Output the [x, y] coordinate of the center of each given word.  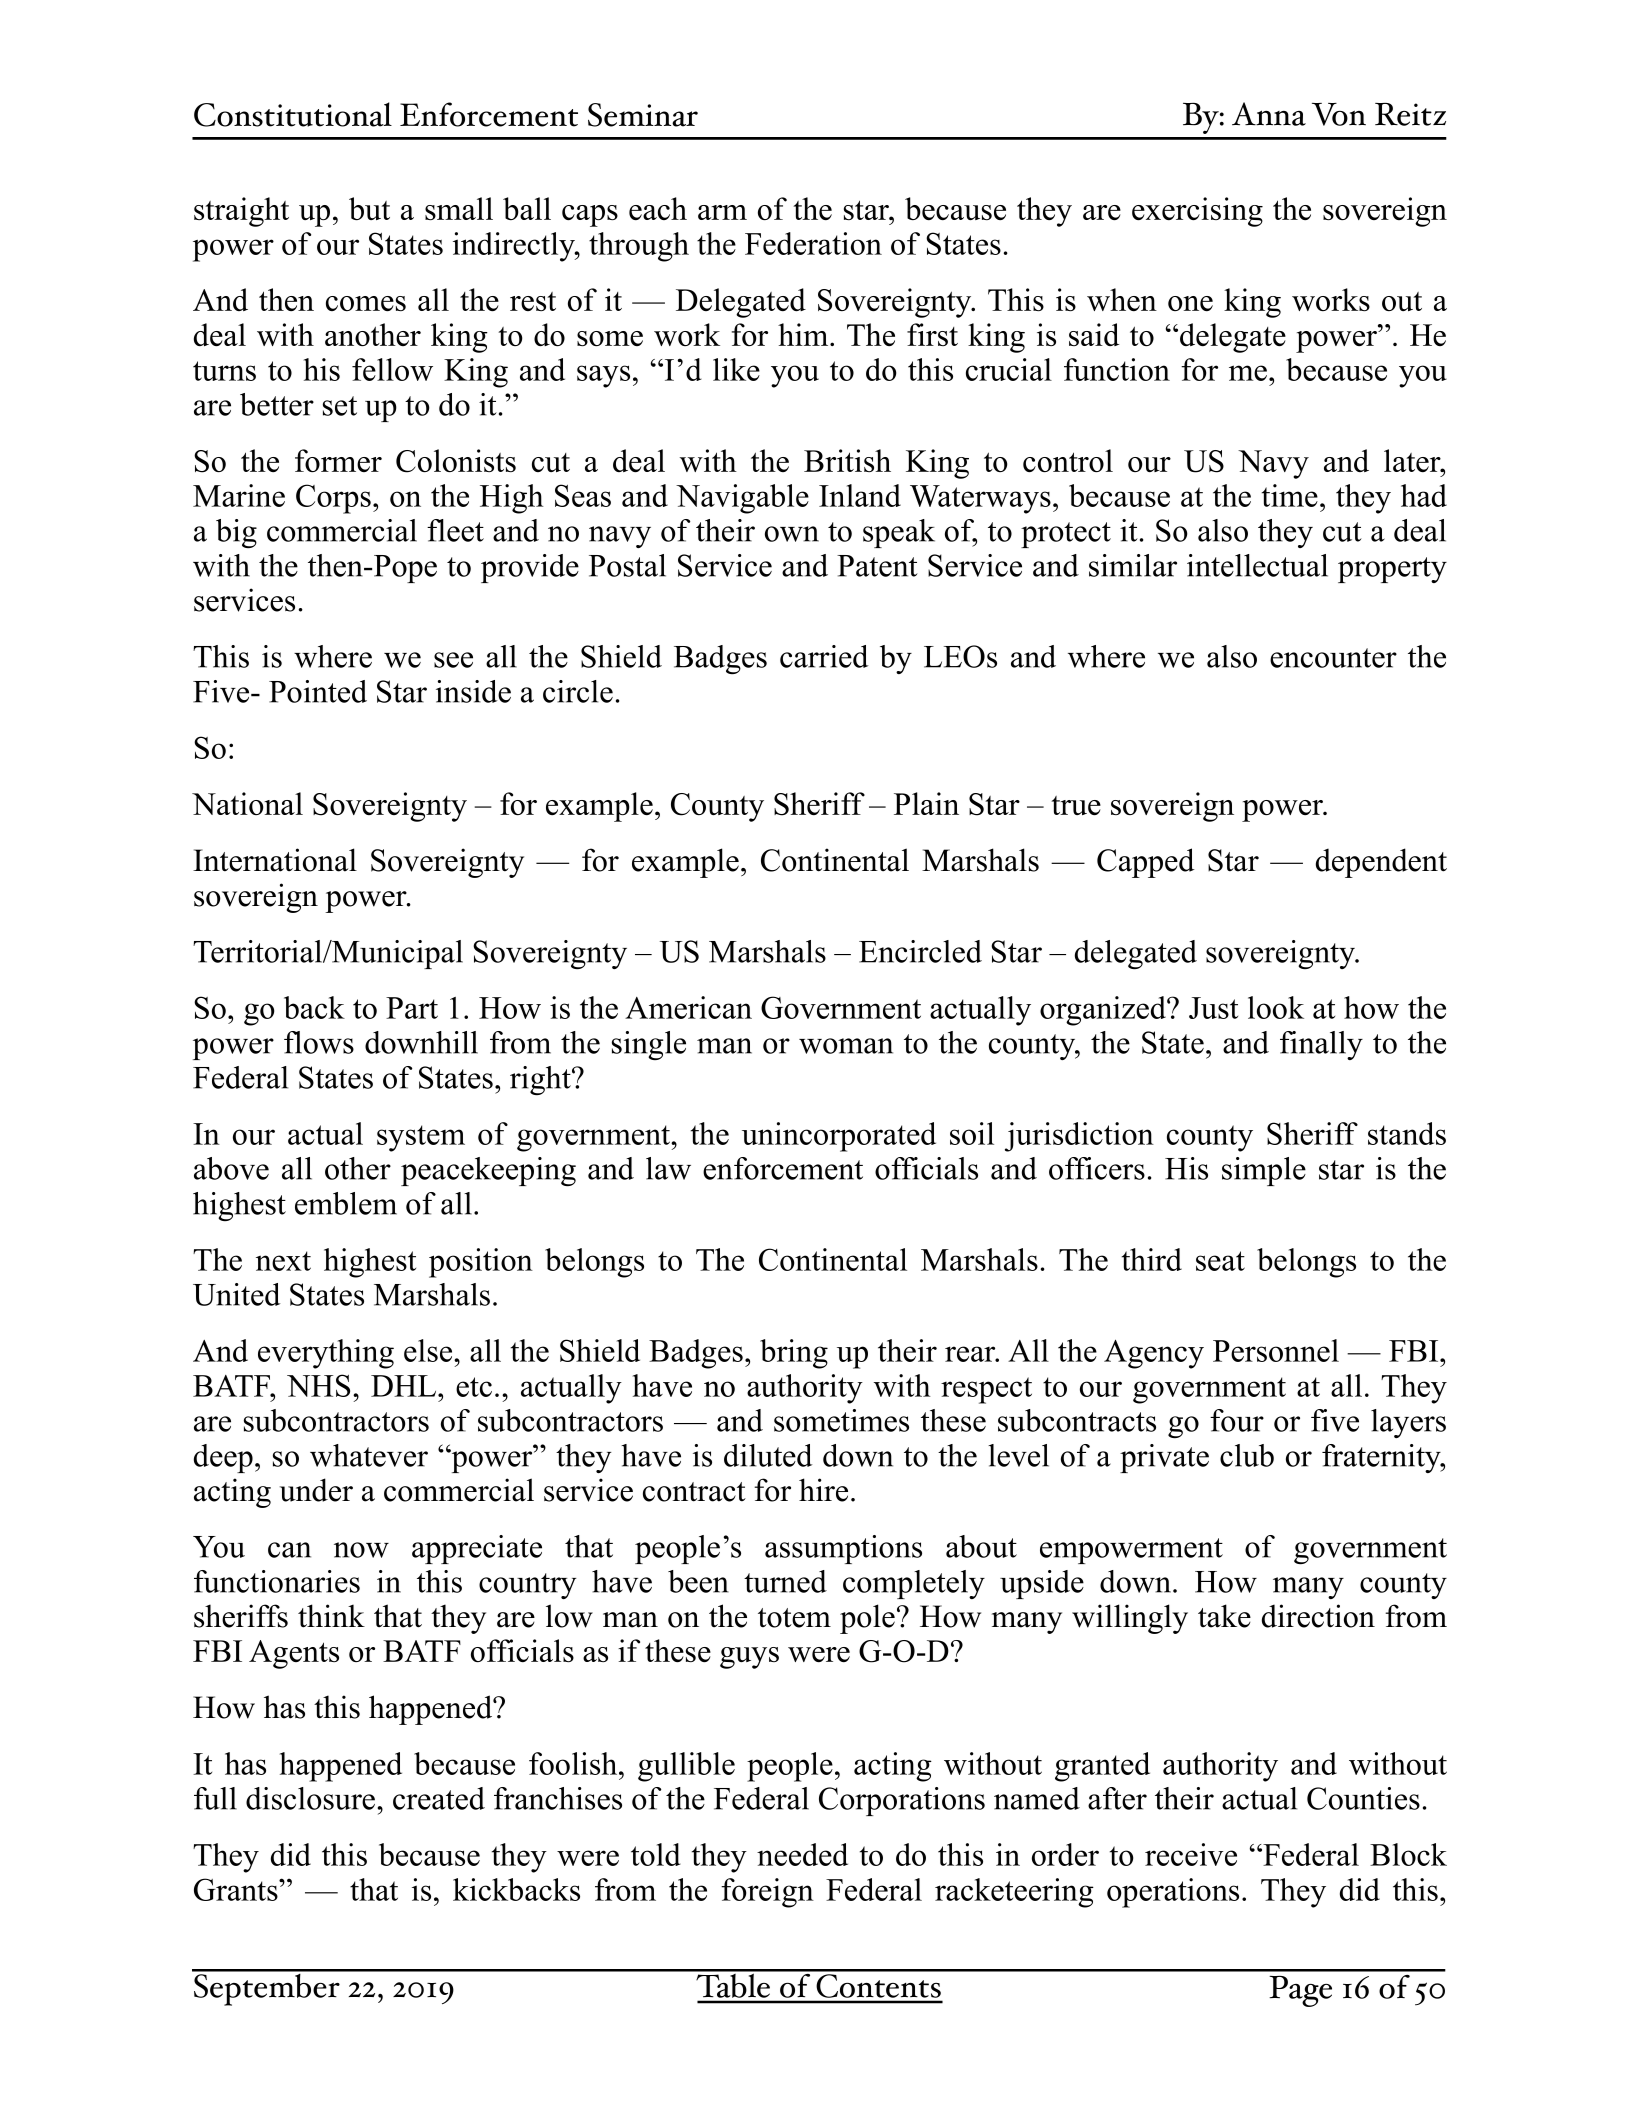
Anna [1269, 114]
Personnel [1276, 1350]
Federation [813, 243]
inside [473, 691]
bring [794, 1354]
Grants [237, 1889]
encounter [1333, 658]
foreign [767, 1893]
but [369, 208]
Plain [926, 803]
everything [326, 1354]
